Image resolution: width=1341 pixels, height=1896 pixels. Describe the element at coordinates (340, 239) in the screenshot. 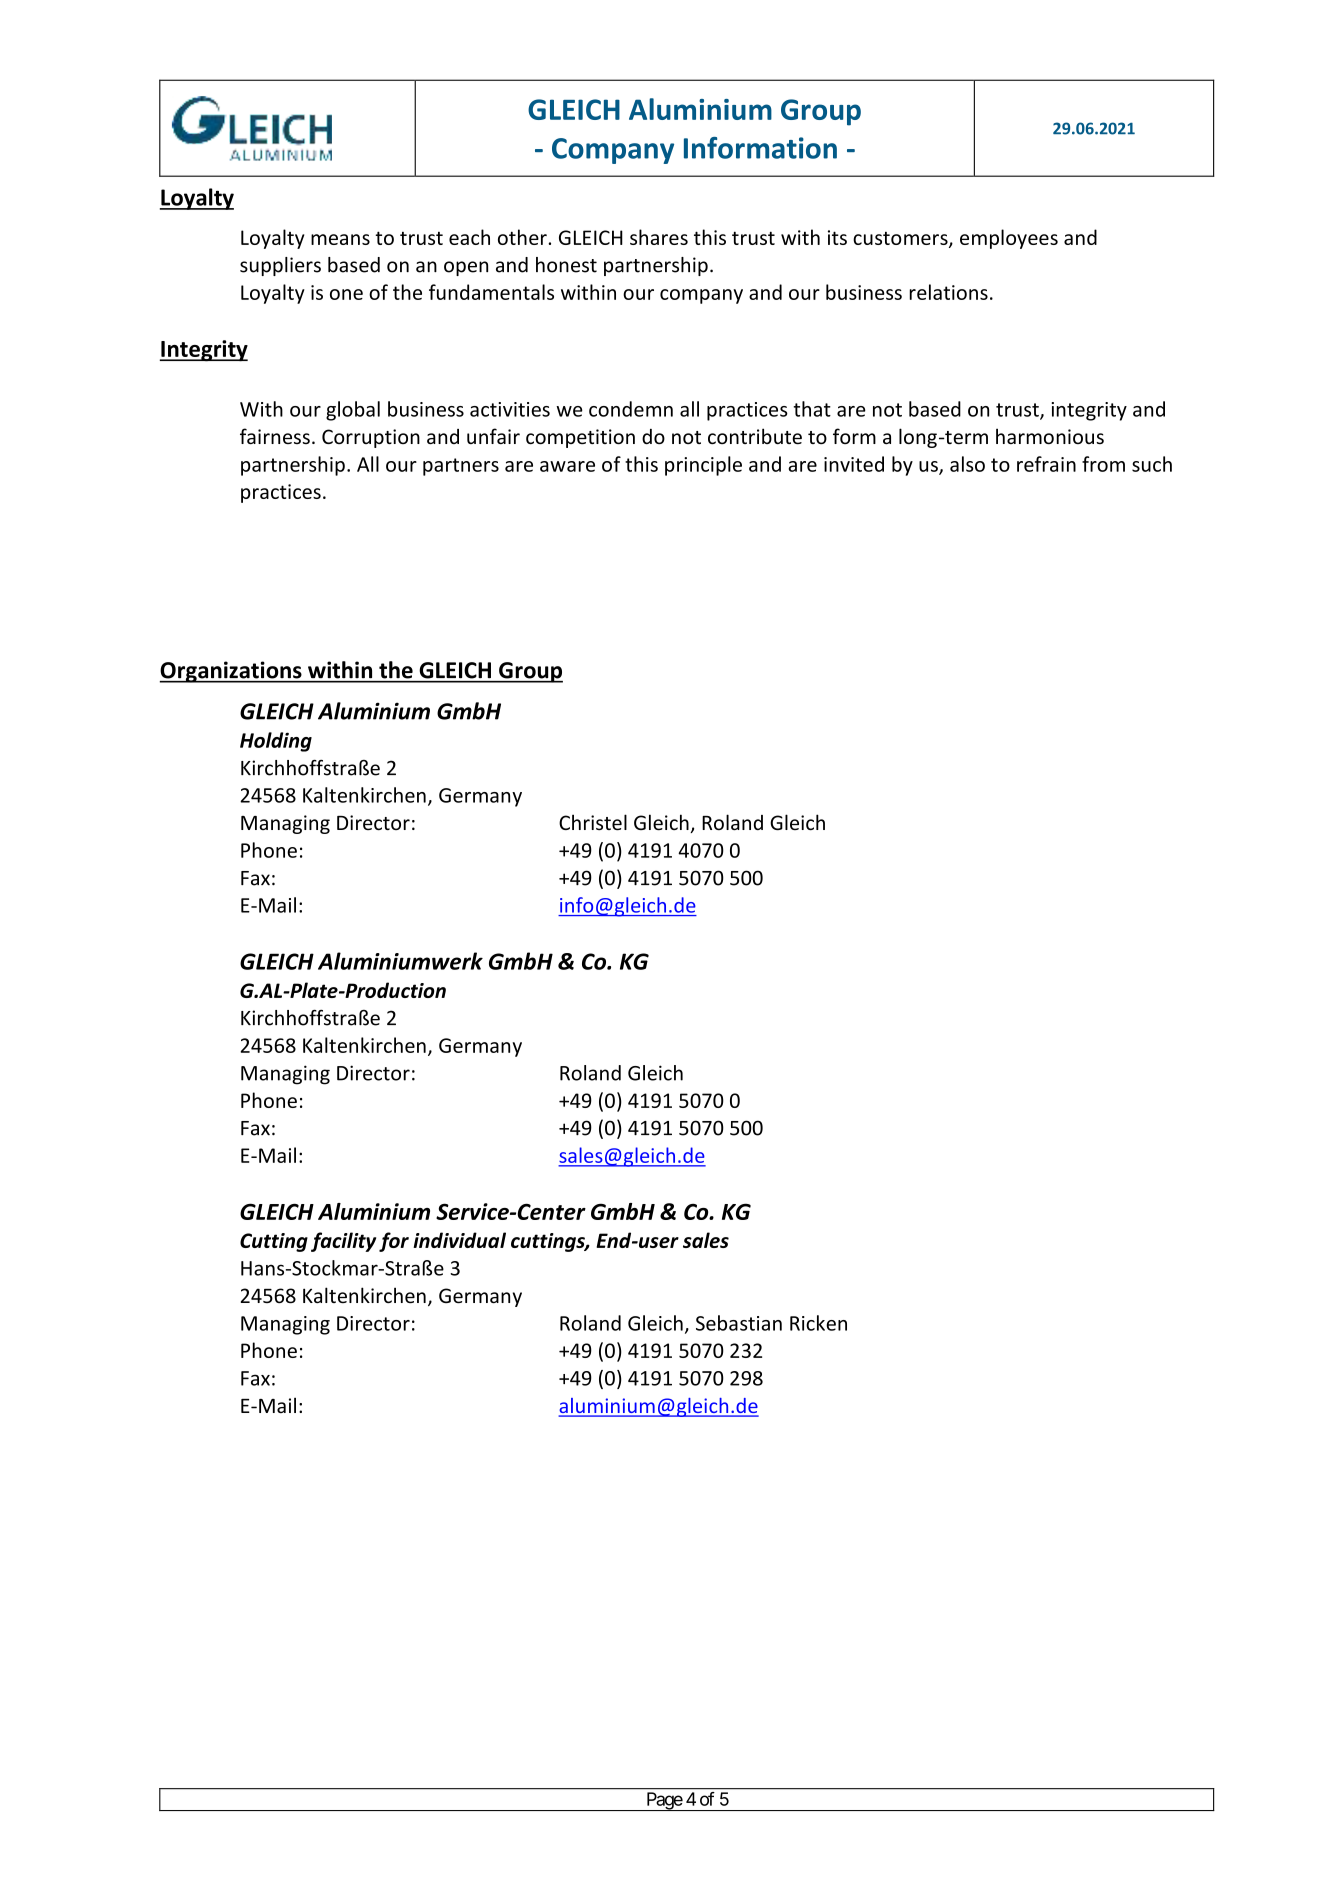

I see `means` at that location.
